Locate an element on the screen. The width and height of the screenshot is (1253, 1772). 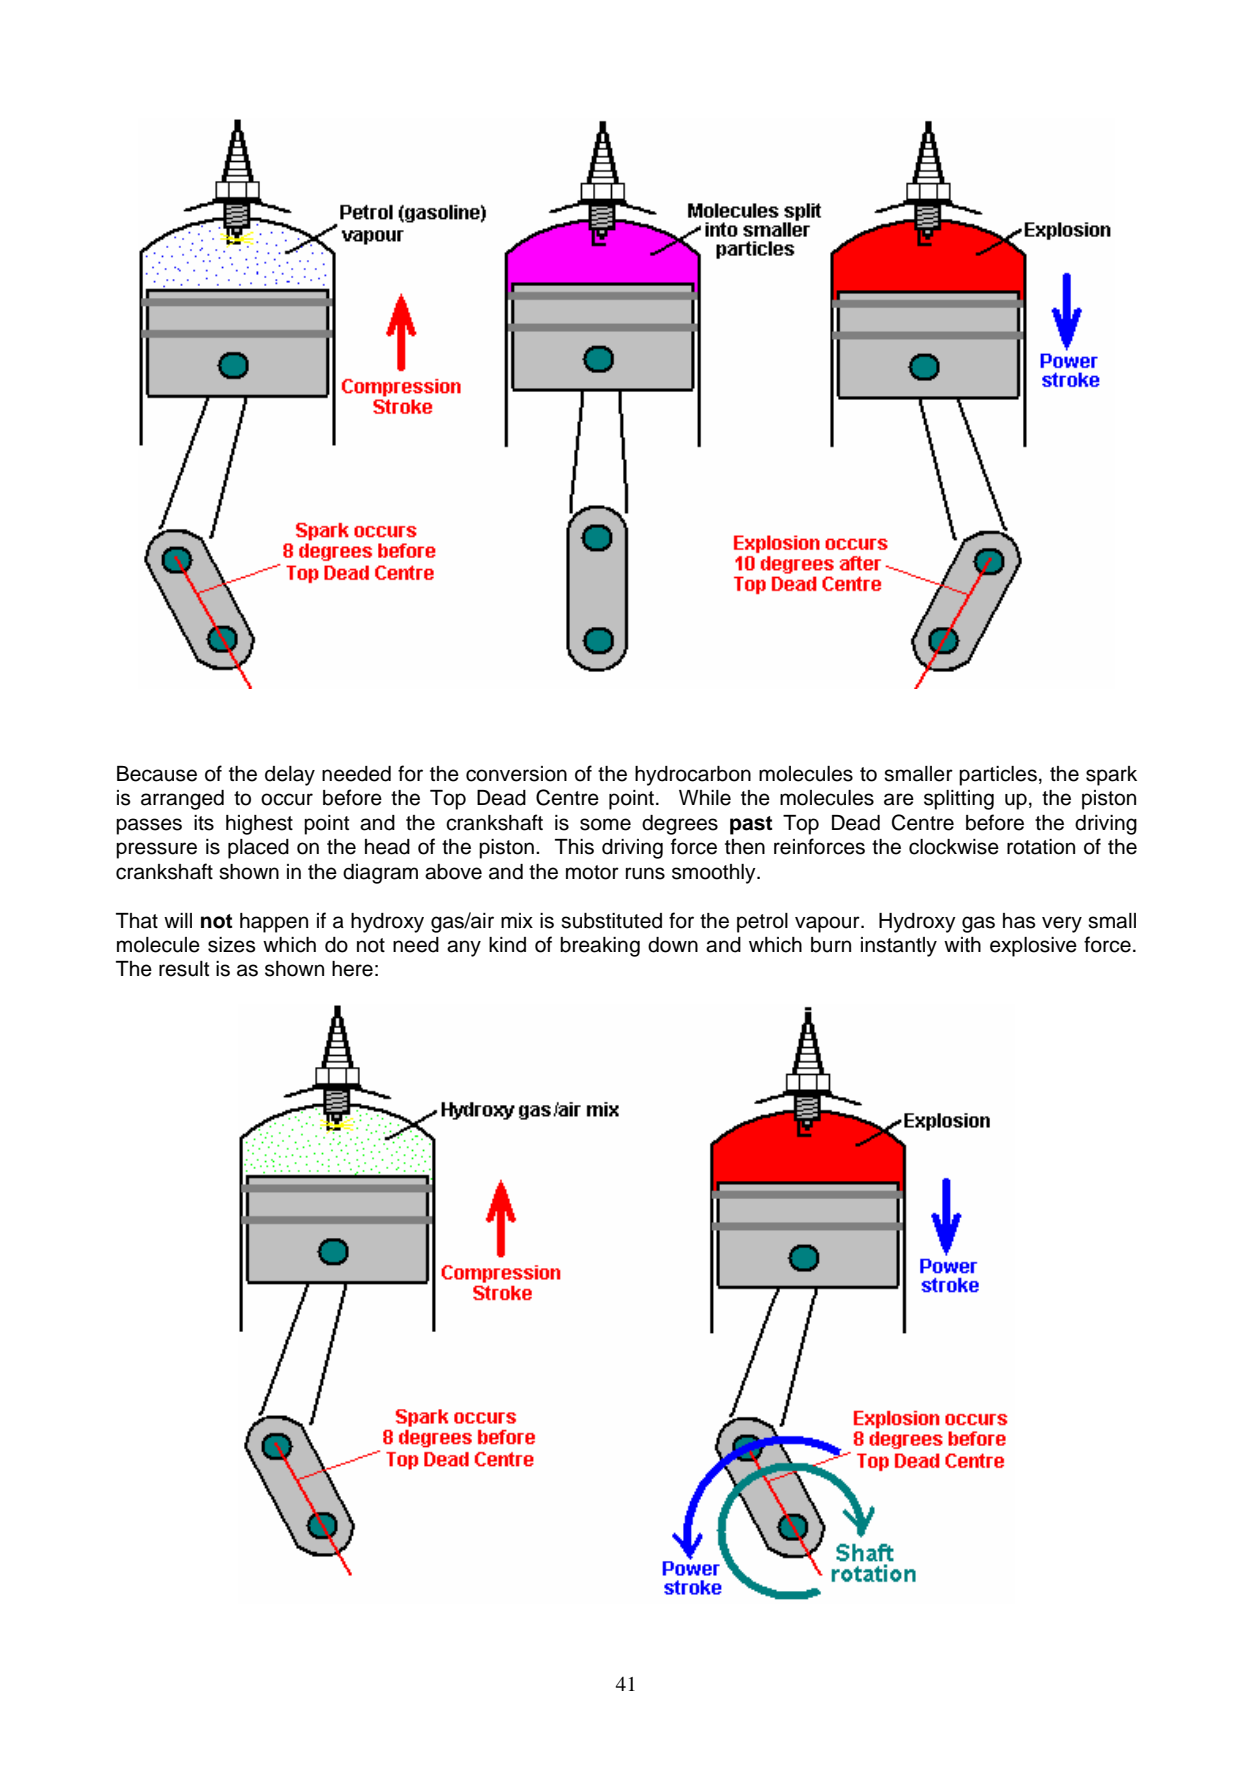
hydrocarbon is located at coordinates (693, 776).
